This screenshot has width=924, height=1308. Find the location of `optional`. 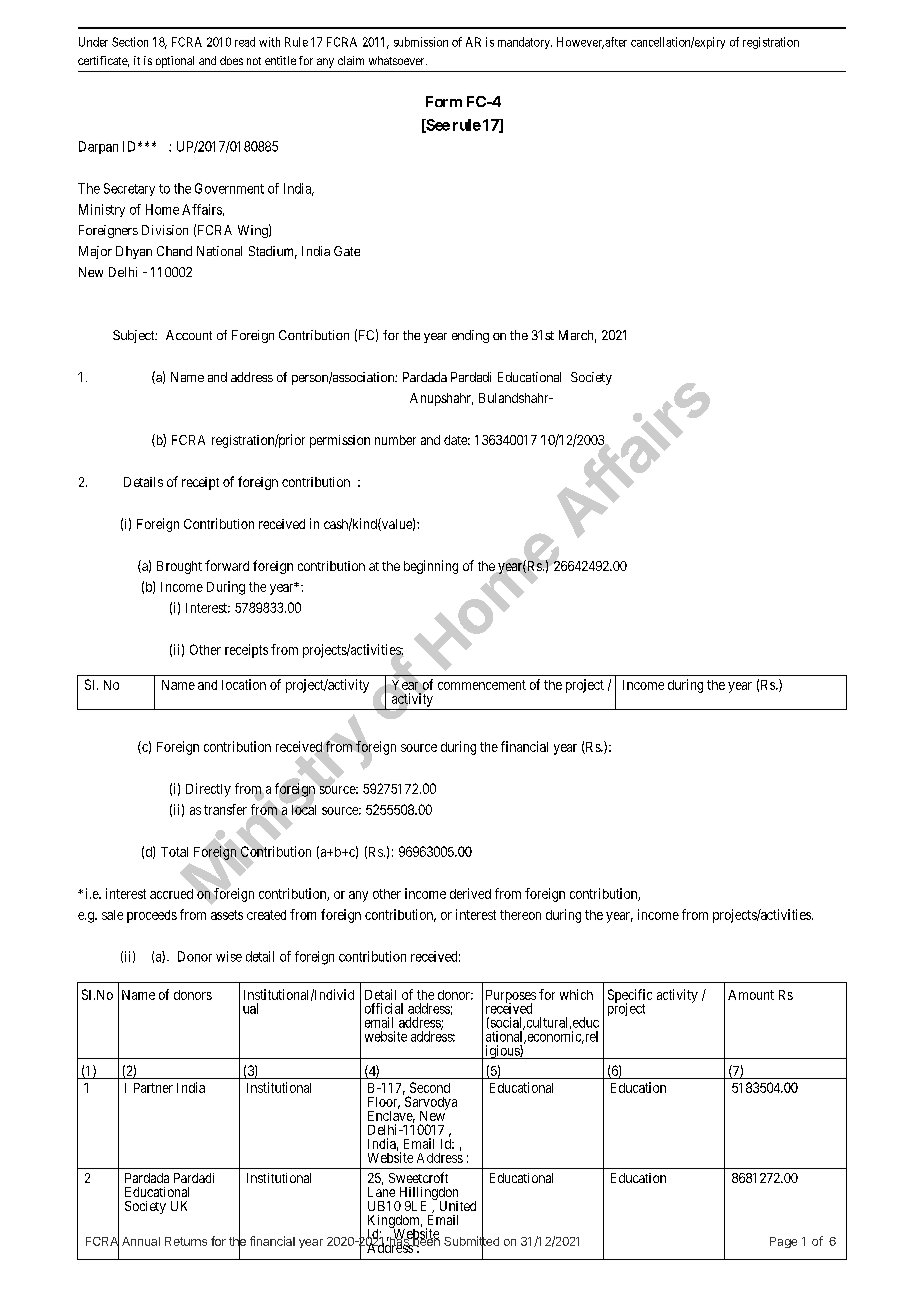

optional is located at coordinates (175, 62).
